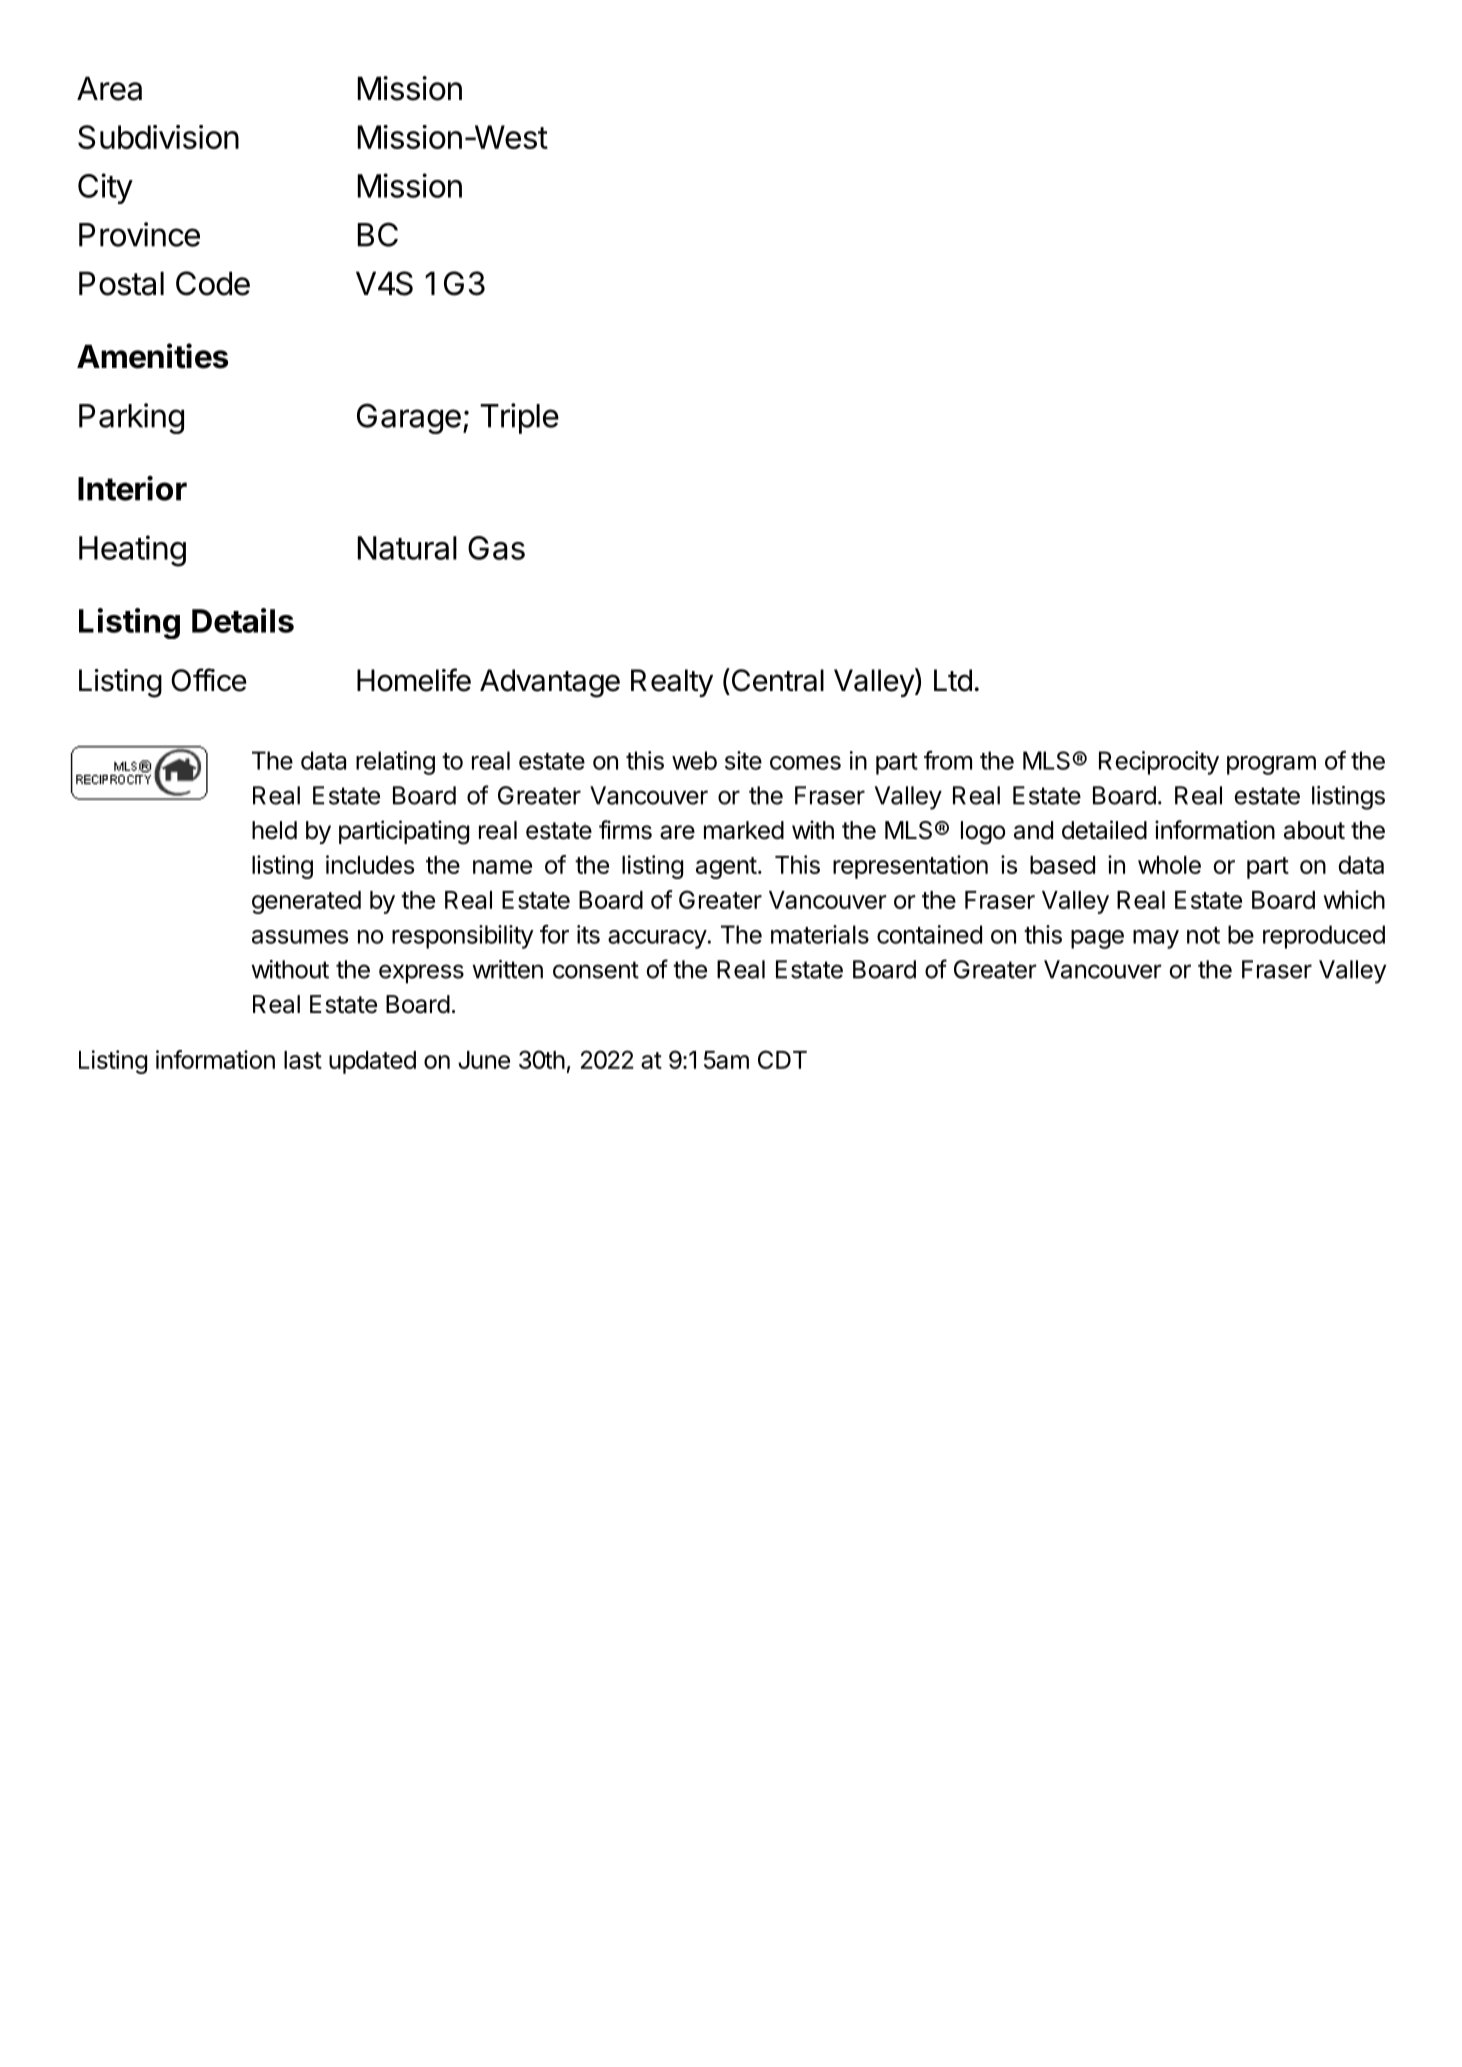  What do you see at coordinates (158, 137) in the screenshot?
I see `Subdivision` at bounding box center [158, 137].
